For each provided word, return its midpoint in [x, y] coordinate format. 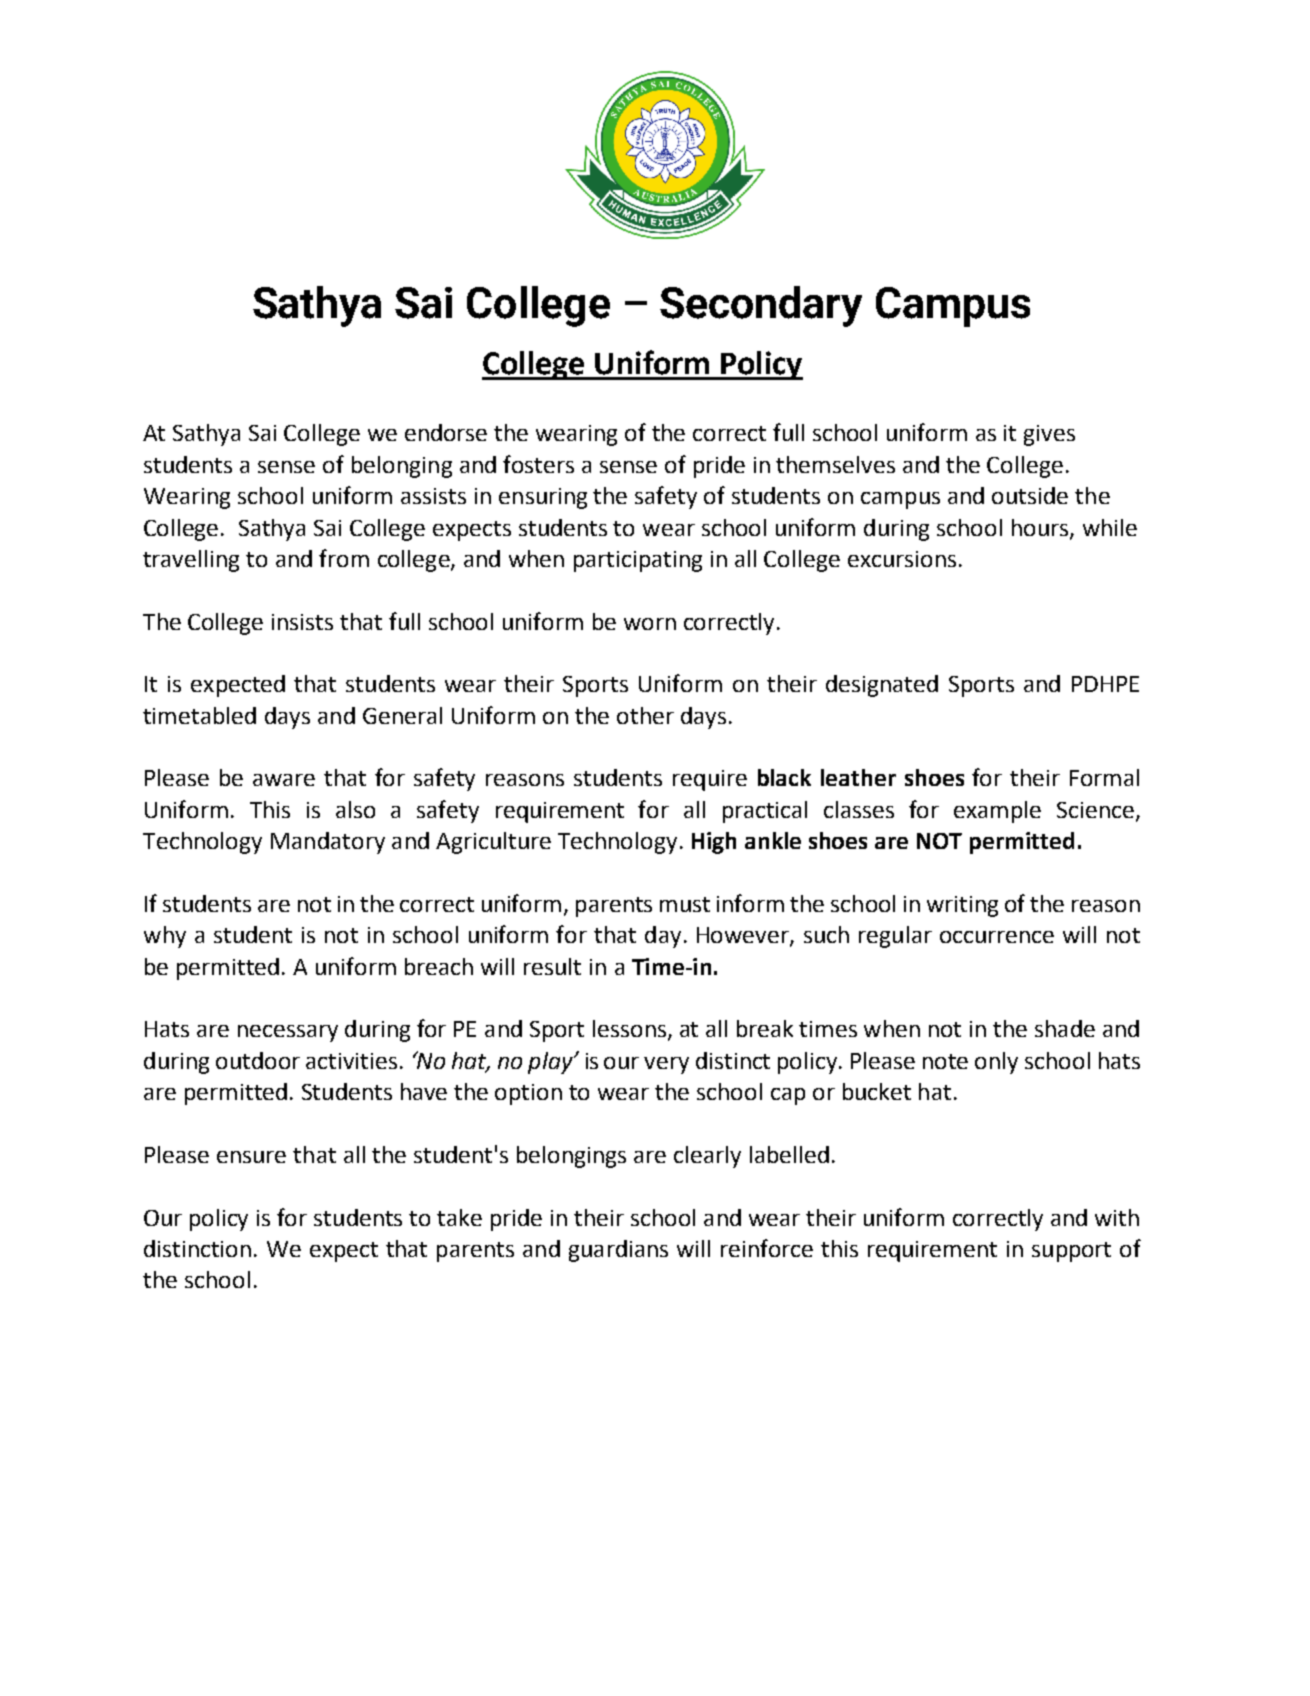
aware [284, 780]
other [645, 715]
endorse [446, 432]
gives [1049, 435]
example [997, 812]
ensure [251, 1157]
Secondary [761, 306]
